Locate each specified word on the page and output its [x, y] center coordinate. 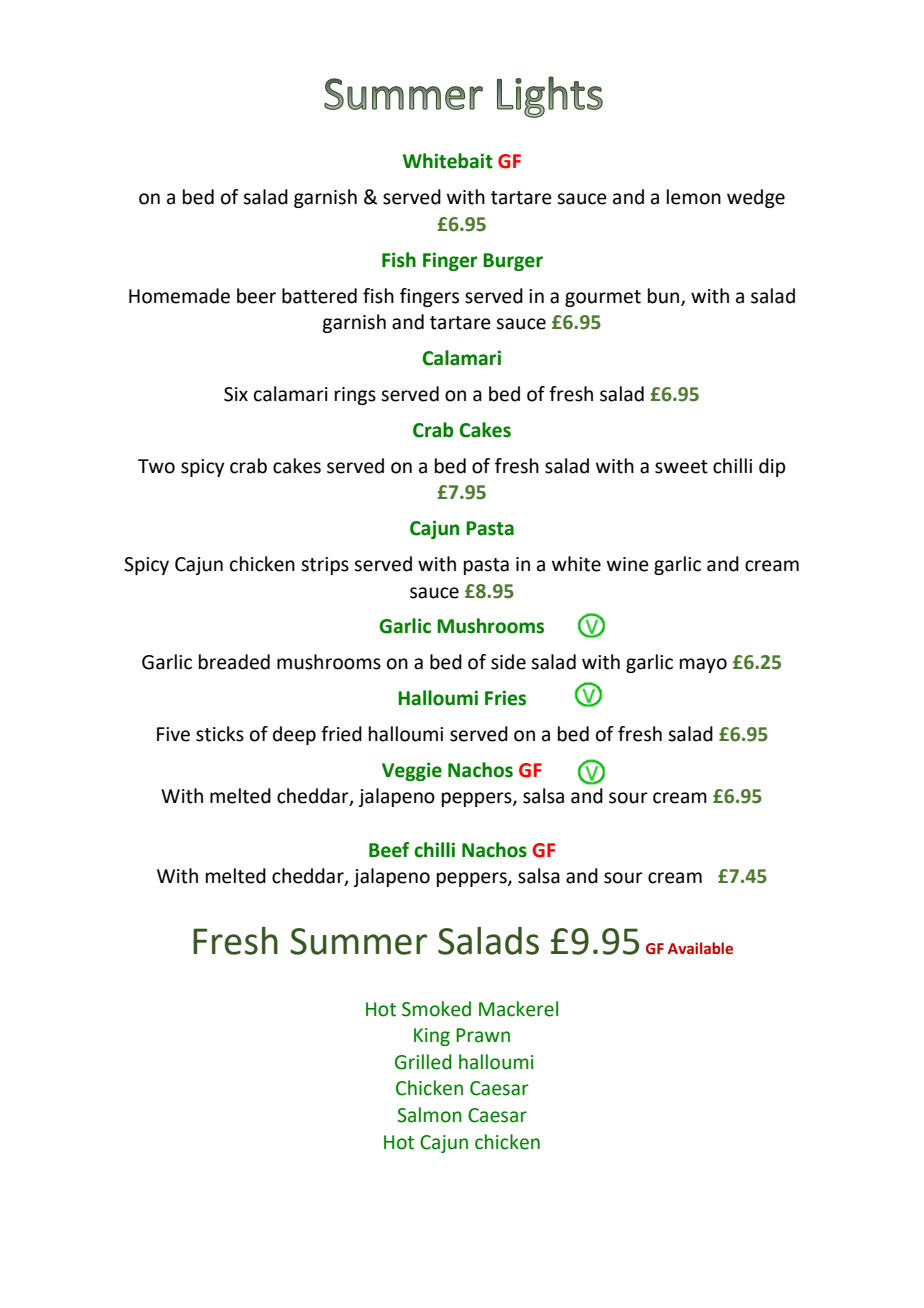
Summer [358, 941]
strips [325, 566]
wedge [756, 198]
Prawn [483, 1035]
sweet [681, 467]
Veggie [412, 771]
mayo [703, 665]
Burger [513, 262]
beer [256, 296]
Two [156, 466]
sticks [220, 734]
